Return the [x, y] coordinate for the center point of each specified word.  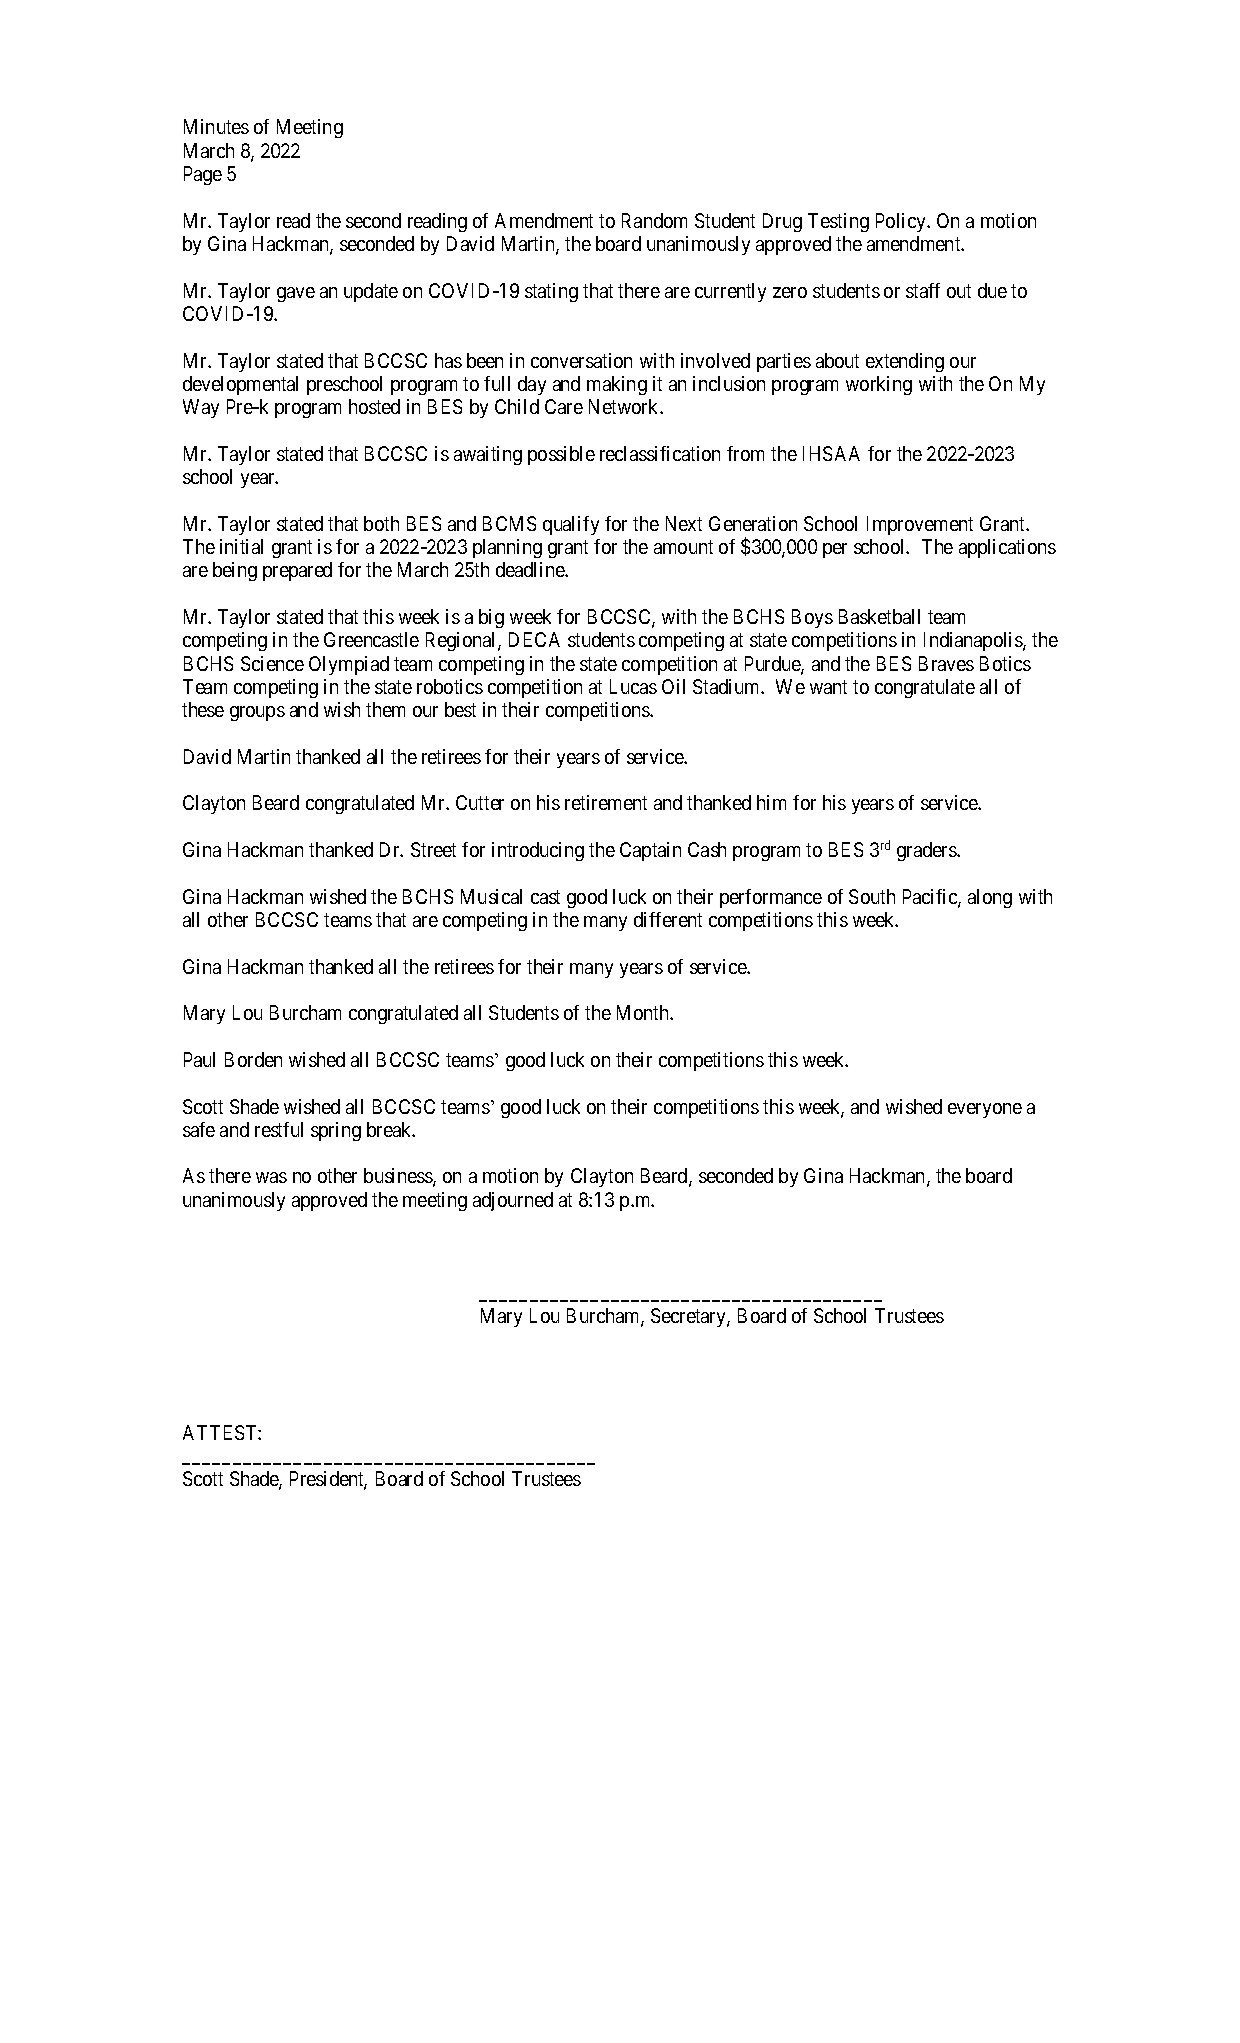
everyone [985, 1110]
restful [279, 1129]
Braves [946, 663]
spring [336, 1131]
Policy [902, 222]
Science [272, 663]
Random [654, 220]
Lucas [633, 686]
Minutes [216, 126]
